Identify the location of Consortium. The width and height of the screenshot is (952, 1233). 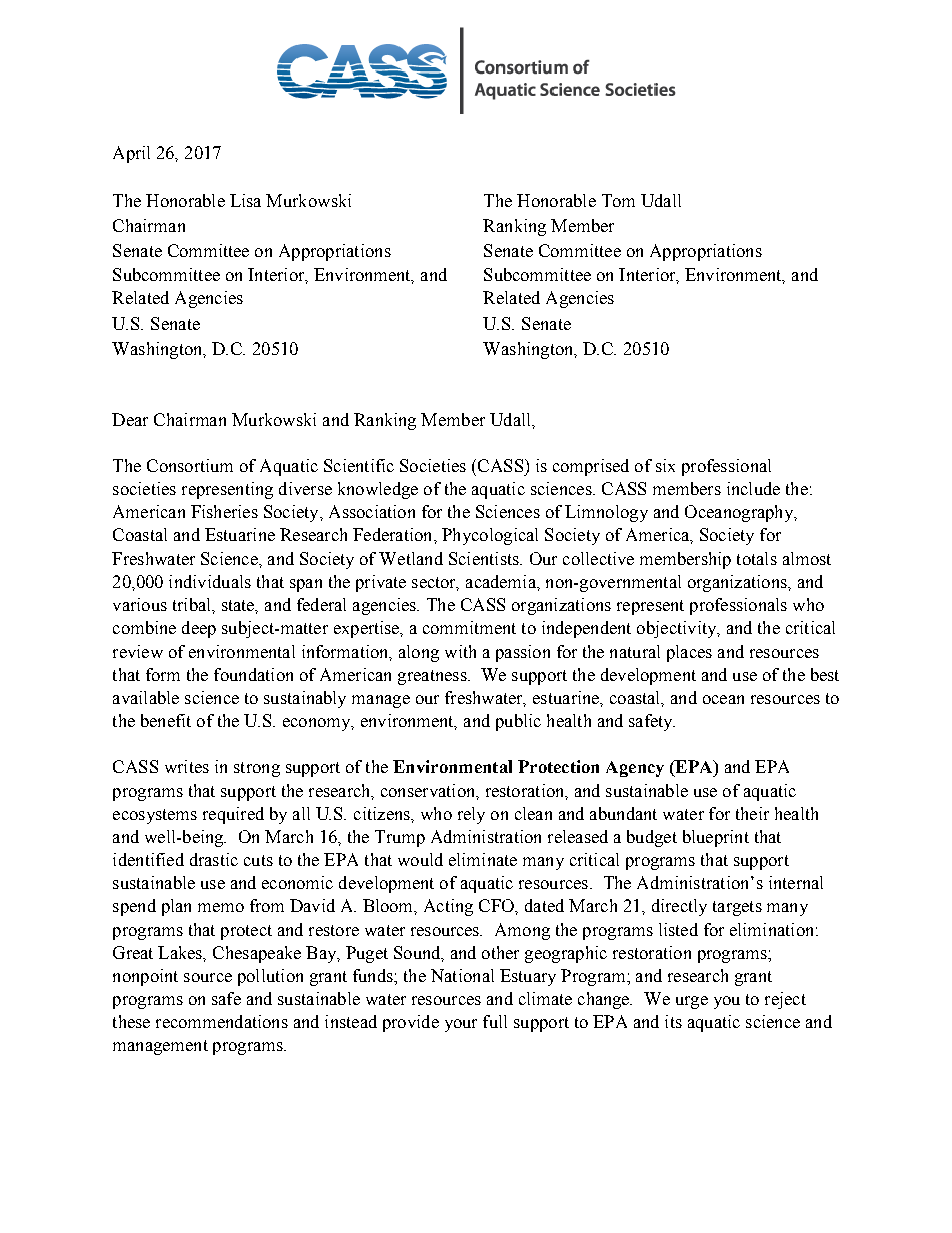
(190, 465).
